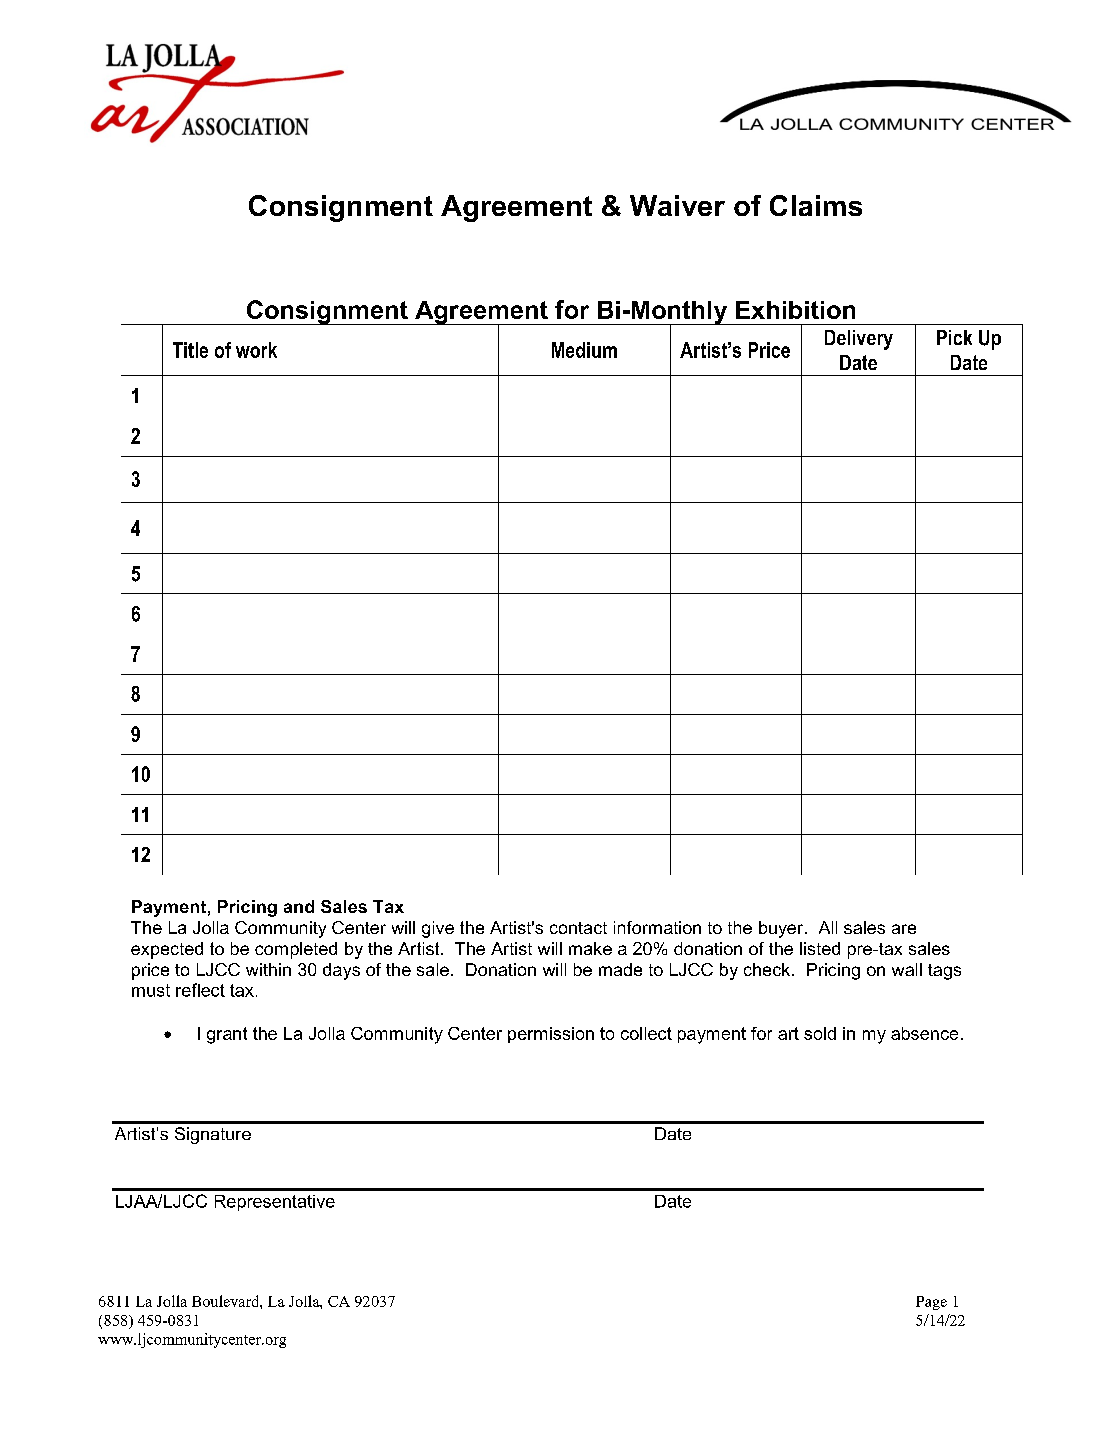  What do you see at coordinates (551, 1035) in the screenshot?
I see `permission` at bounding box center [551, 1035].
